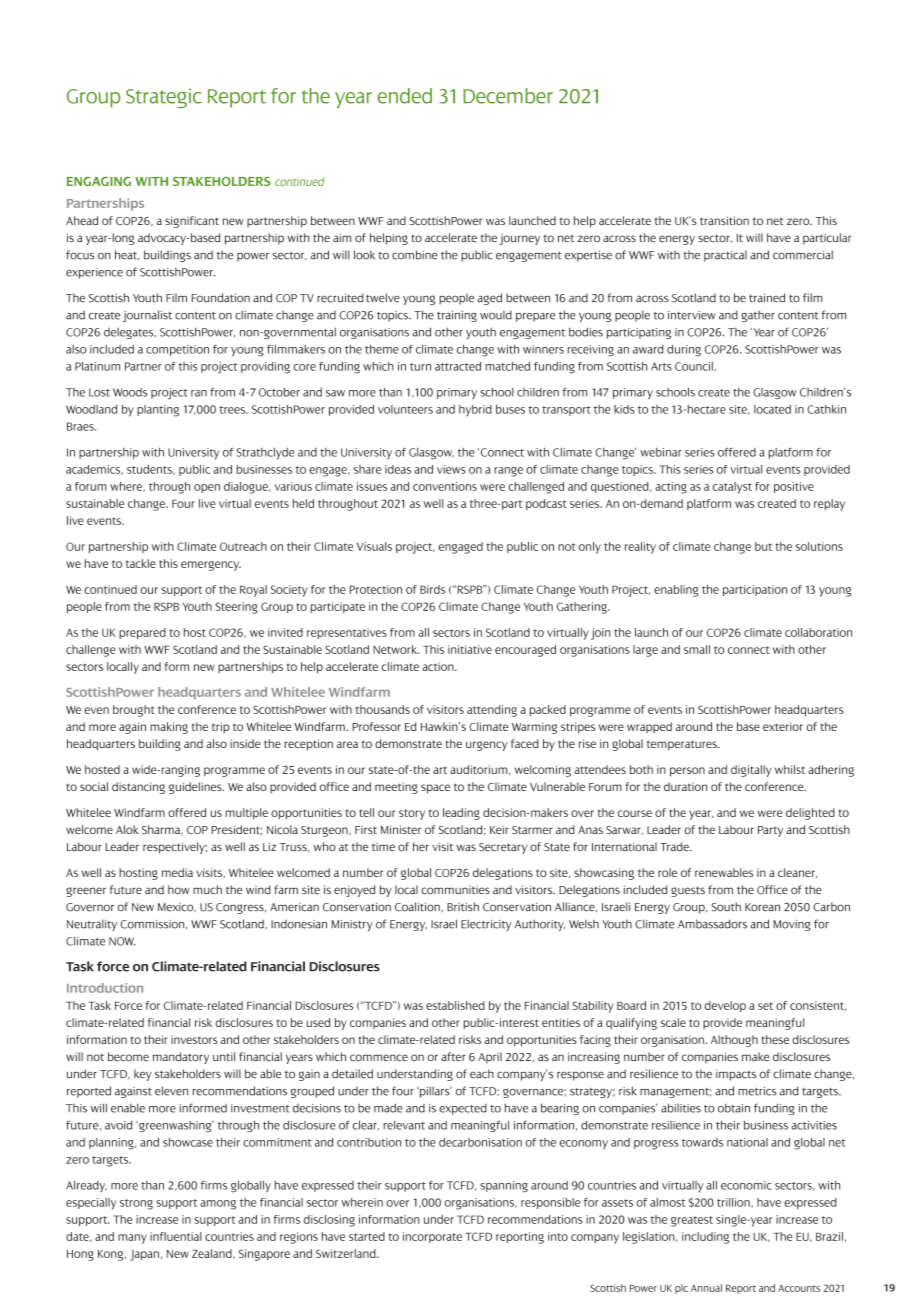  I want to click on ended, so click(405, 96).
